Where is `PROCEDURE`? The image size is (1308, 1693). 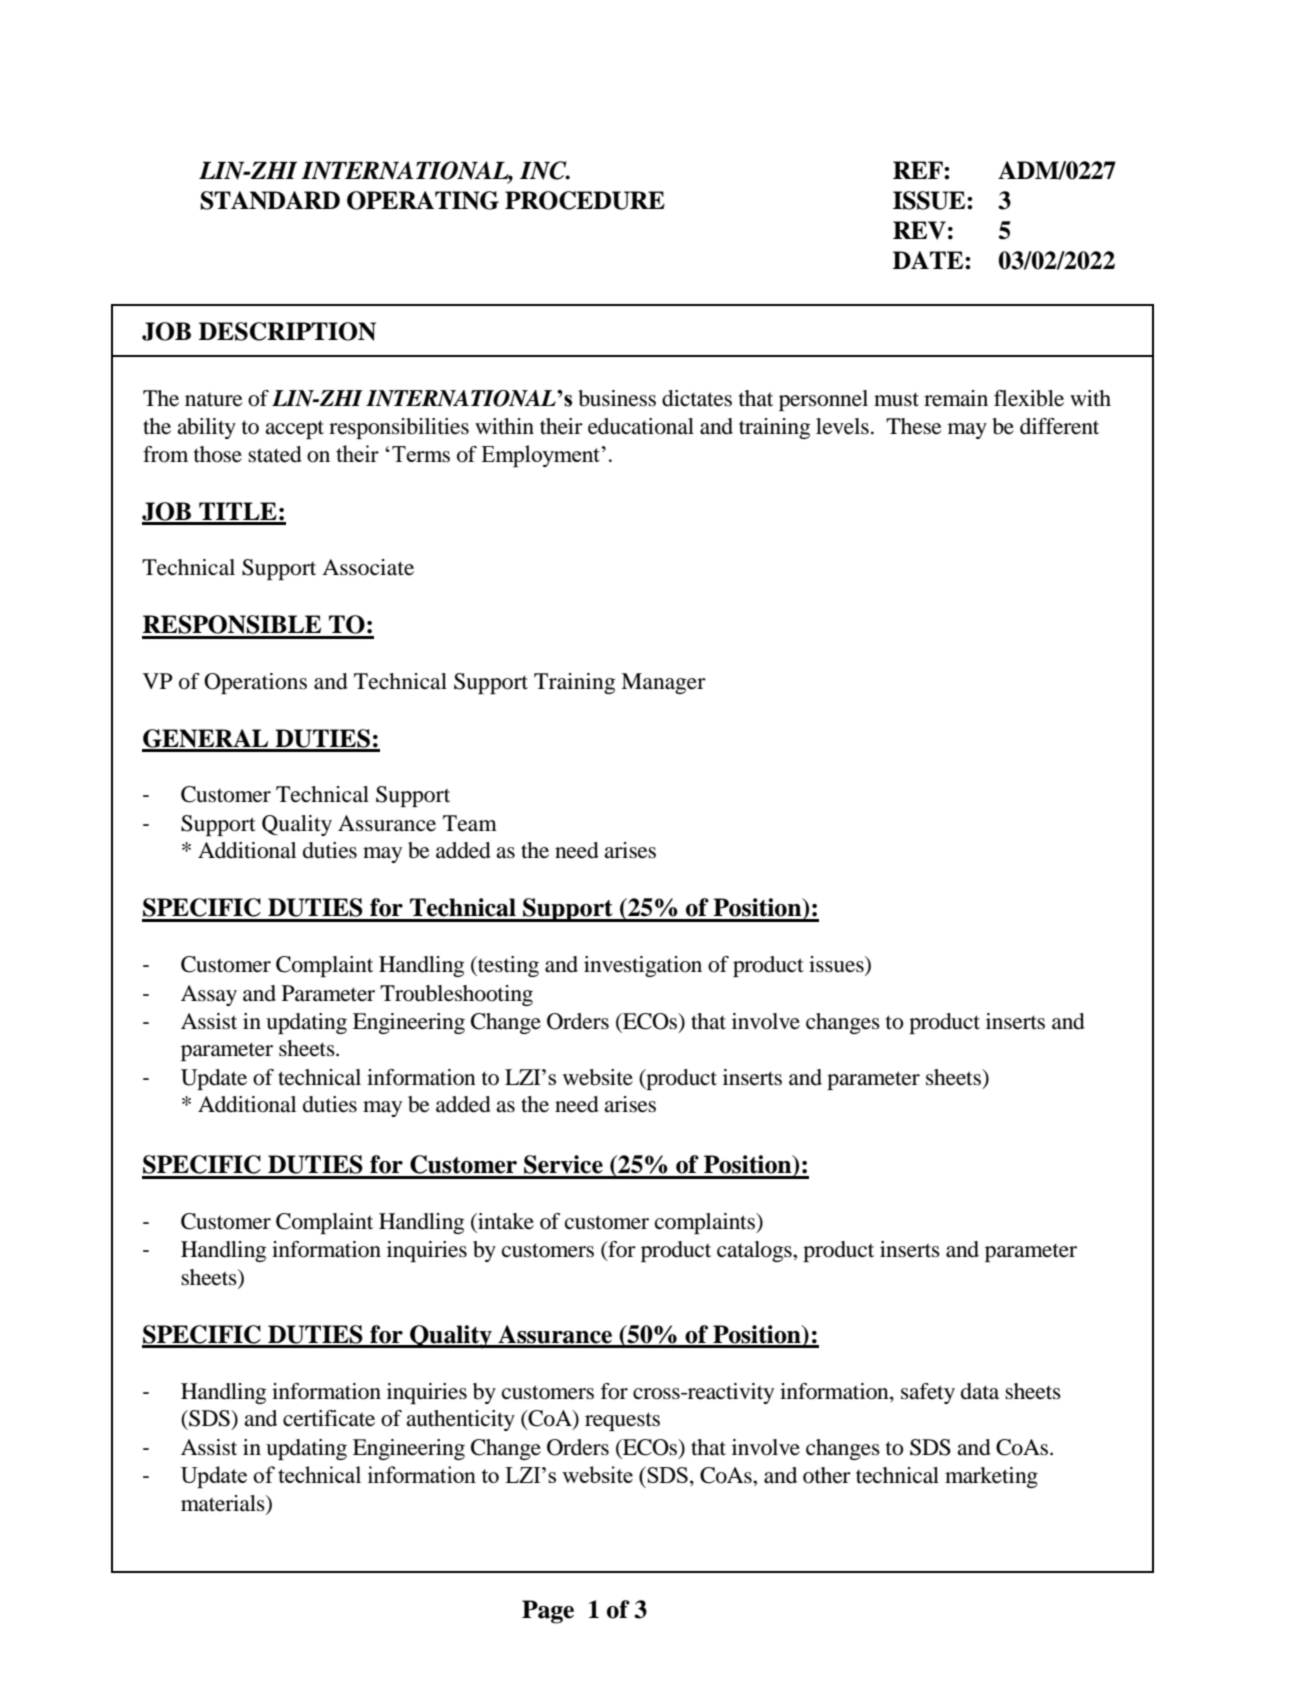
PROCEDURE is located at coordinates (585, 200).
